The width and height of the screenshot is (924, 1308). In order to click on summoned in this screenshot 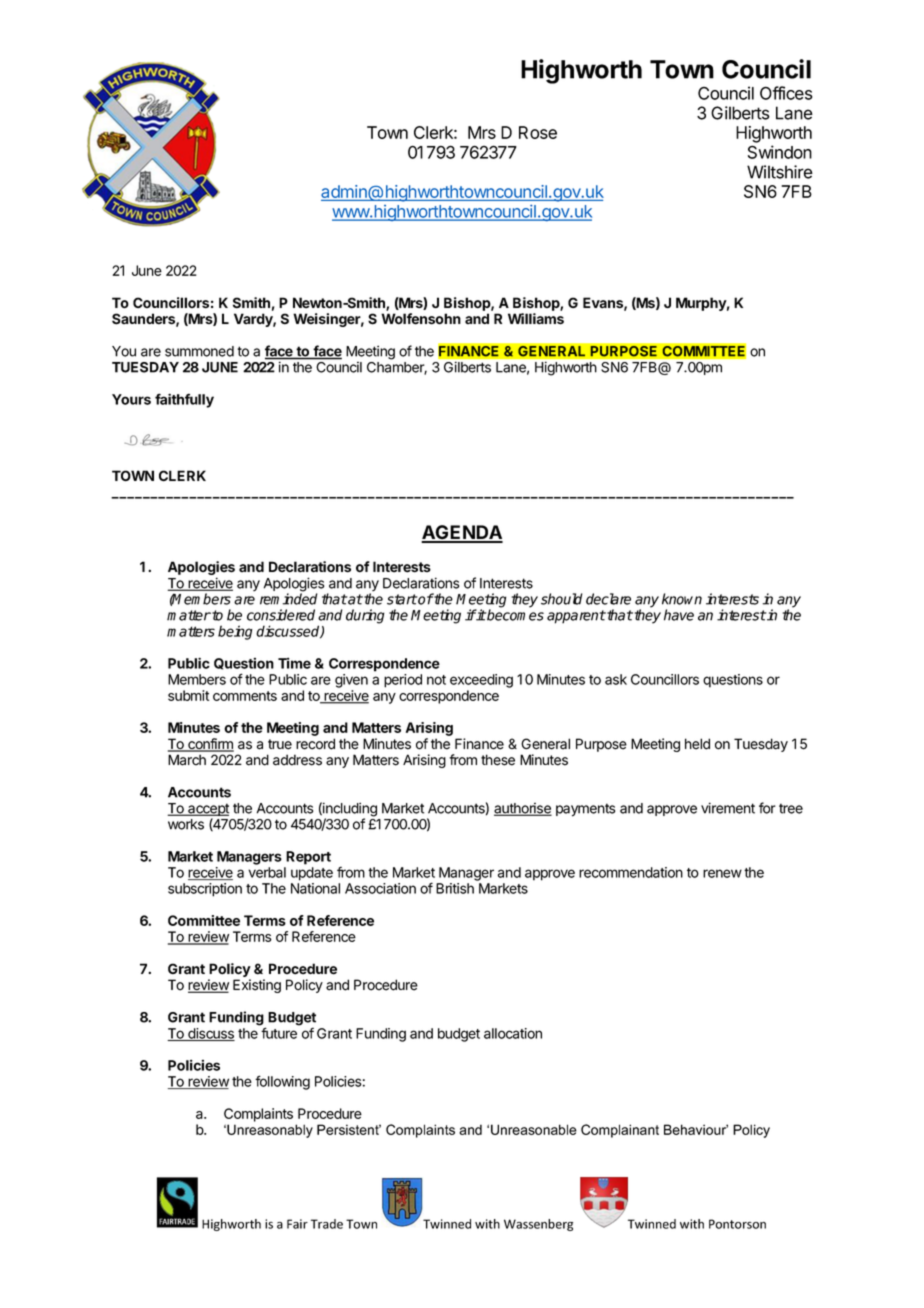, I will do `click(199, 351)`.
